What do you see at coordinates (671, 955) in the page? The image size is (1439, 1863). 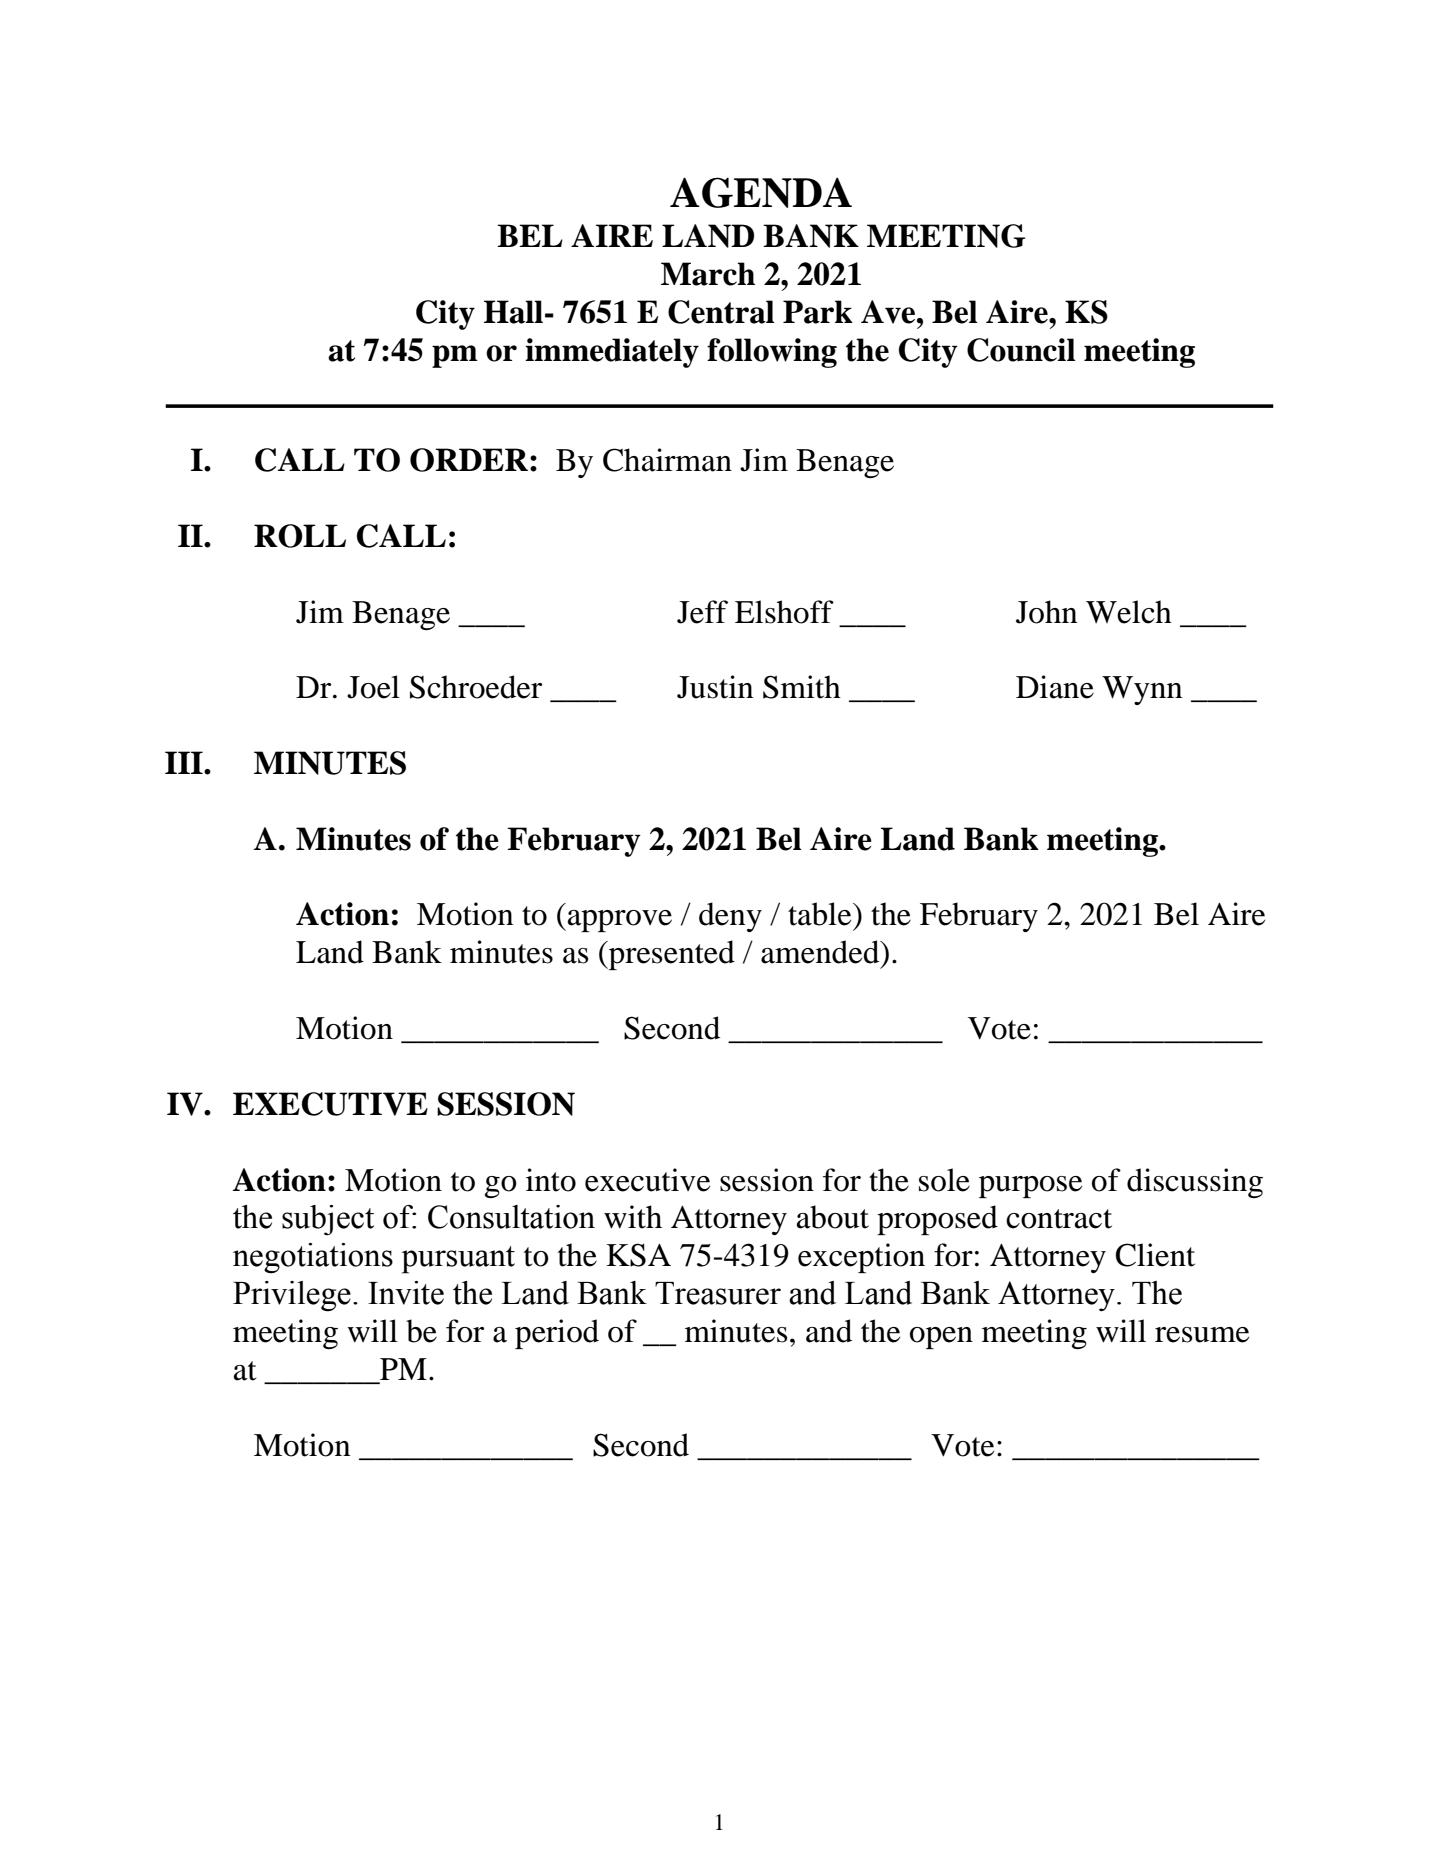 I see `presented` at bounding box center [671, 955].
